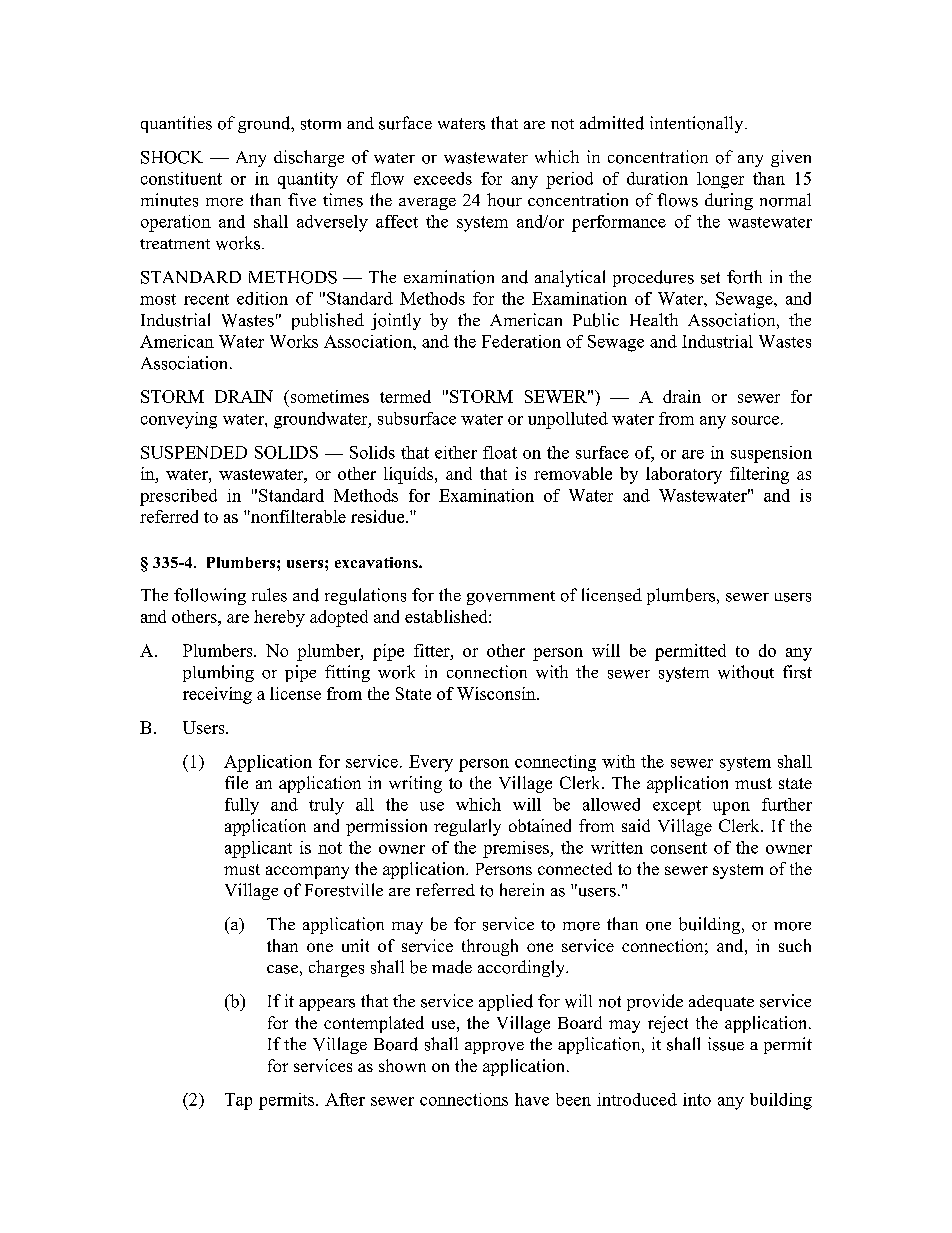  I want to click on longer, so click(720, 180).
